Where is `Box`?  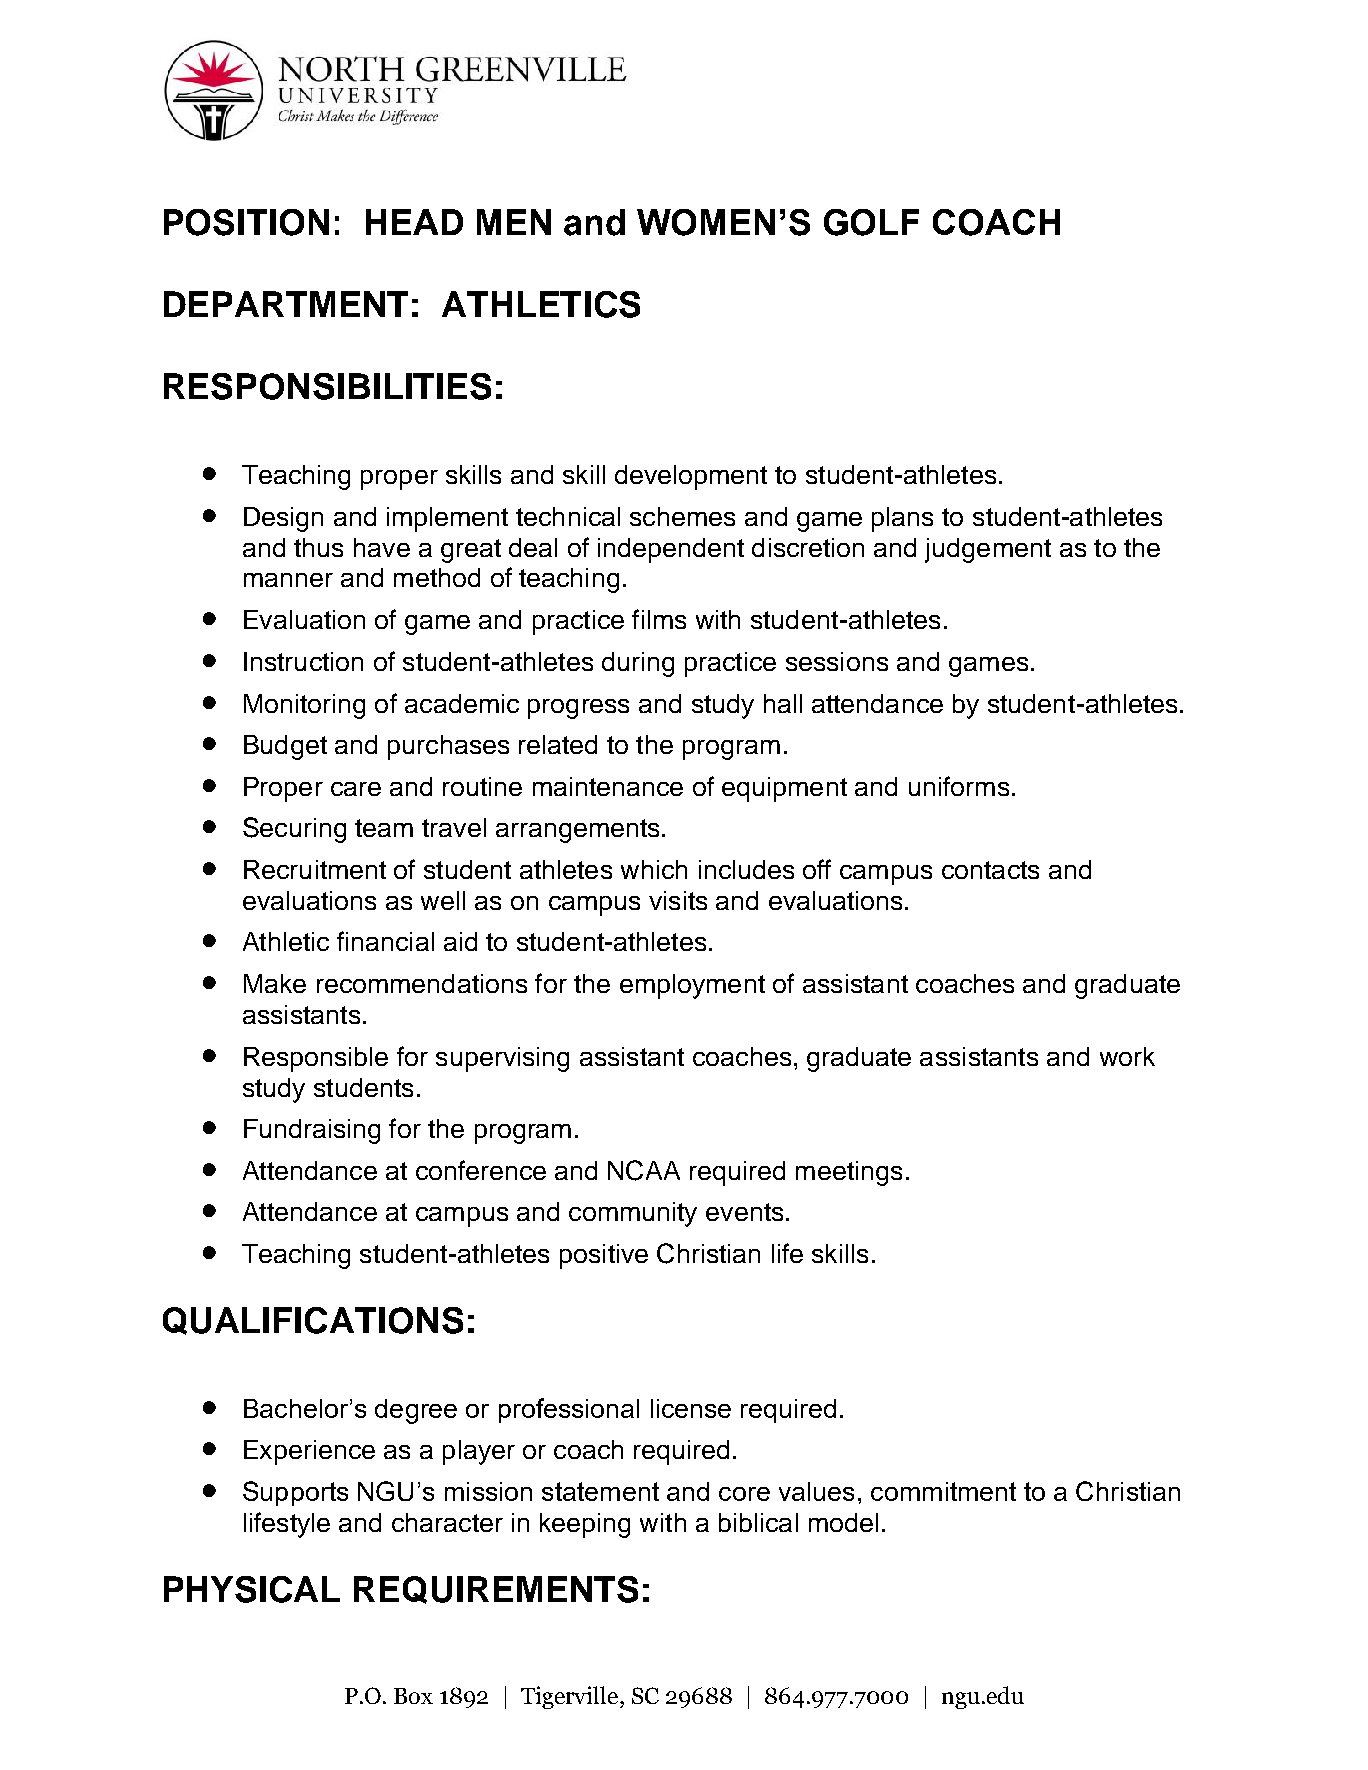
Box is located at coordinates (413, 1696).
